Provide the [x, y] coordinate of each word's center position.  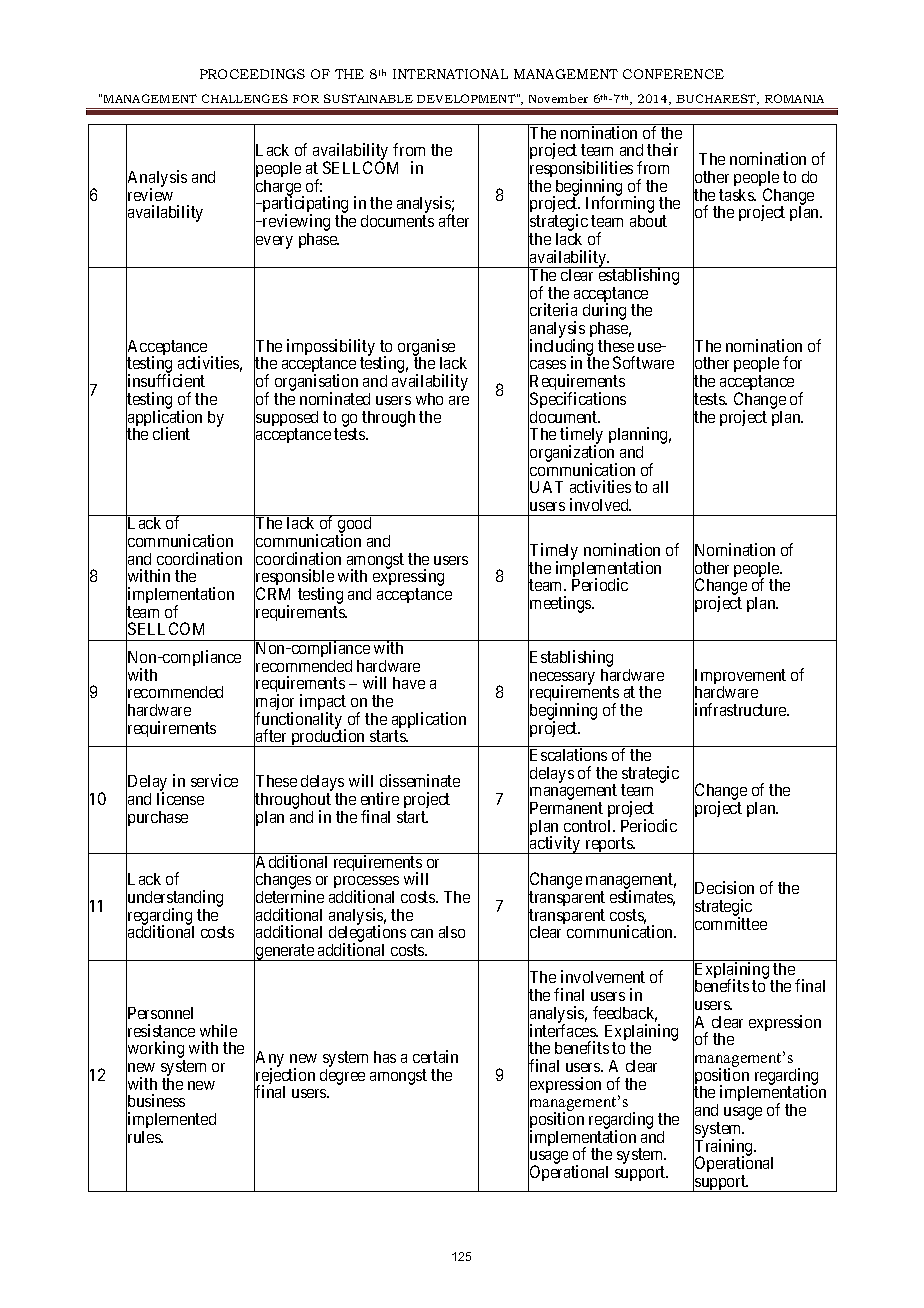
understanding [174, 900]
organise [426, 348]
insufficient [165, 381]
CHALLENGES [245, 98]
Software [643, 362]
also [452, 932]
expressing [407, 579]
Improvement [739, 677]
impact [323, 704]
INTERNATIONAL [450, 74]
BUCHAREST [717, 99]
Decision [723, 889]
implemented [171, 1121]
